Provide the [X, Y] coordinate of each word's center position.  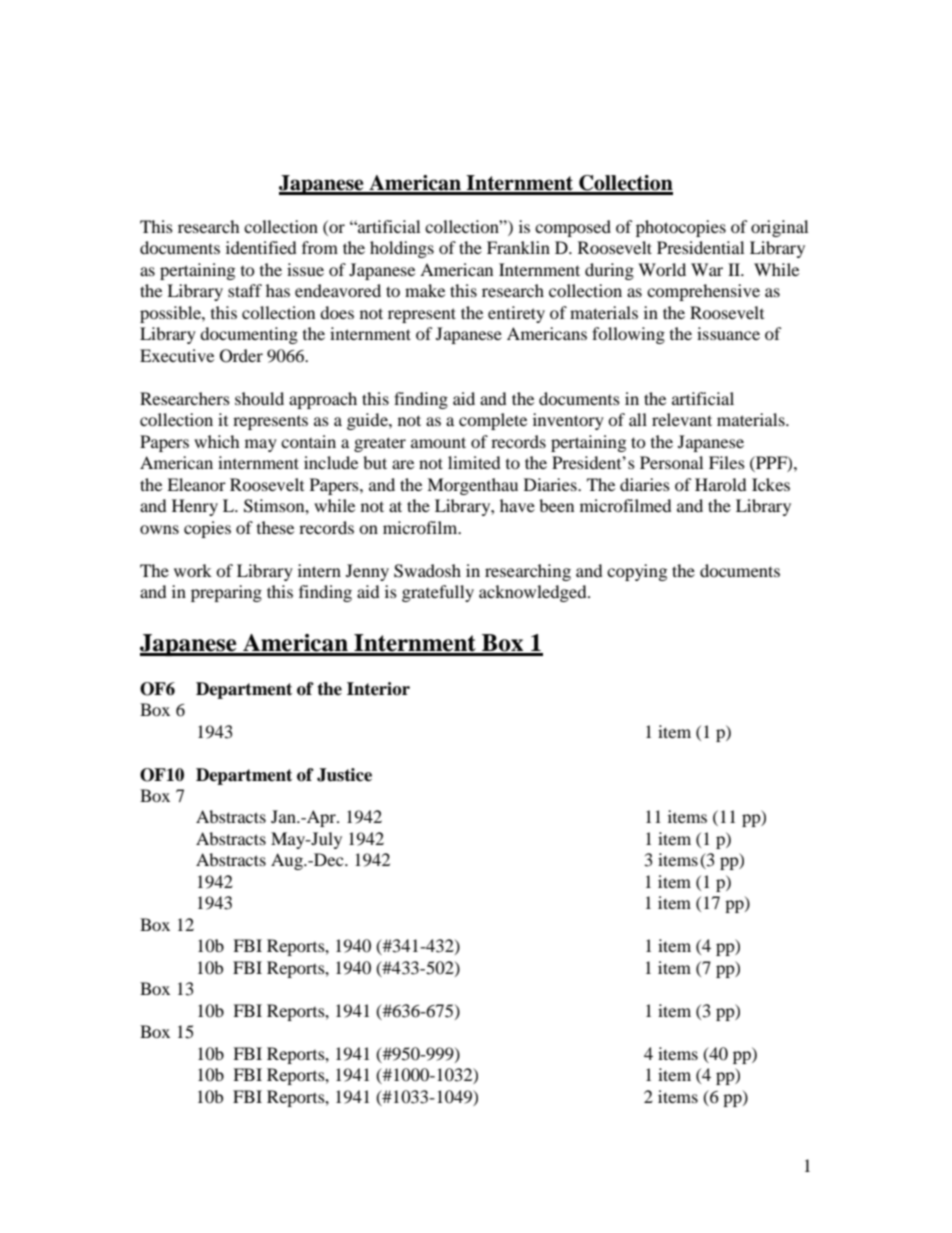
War [707, 269]
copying [637, 572]
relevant [682, 419]
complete [493, 421]
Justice [344, 775]
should [259, 398]
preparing [226, 593]
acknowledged [534, 593]
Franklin [518, 247]
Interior [378, 689]
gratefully [438, 593]
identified [261, 247]
